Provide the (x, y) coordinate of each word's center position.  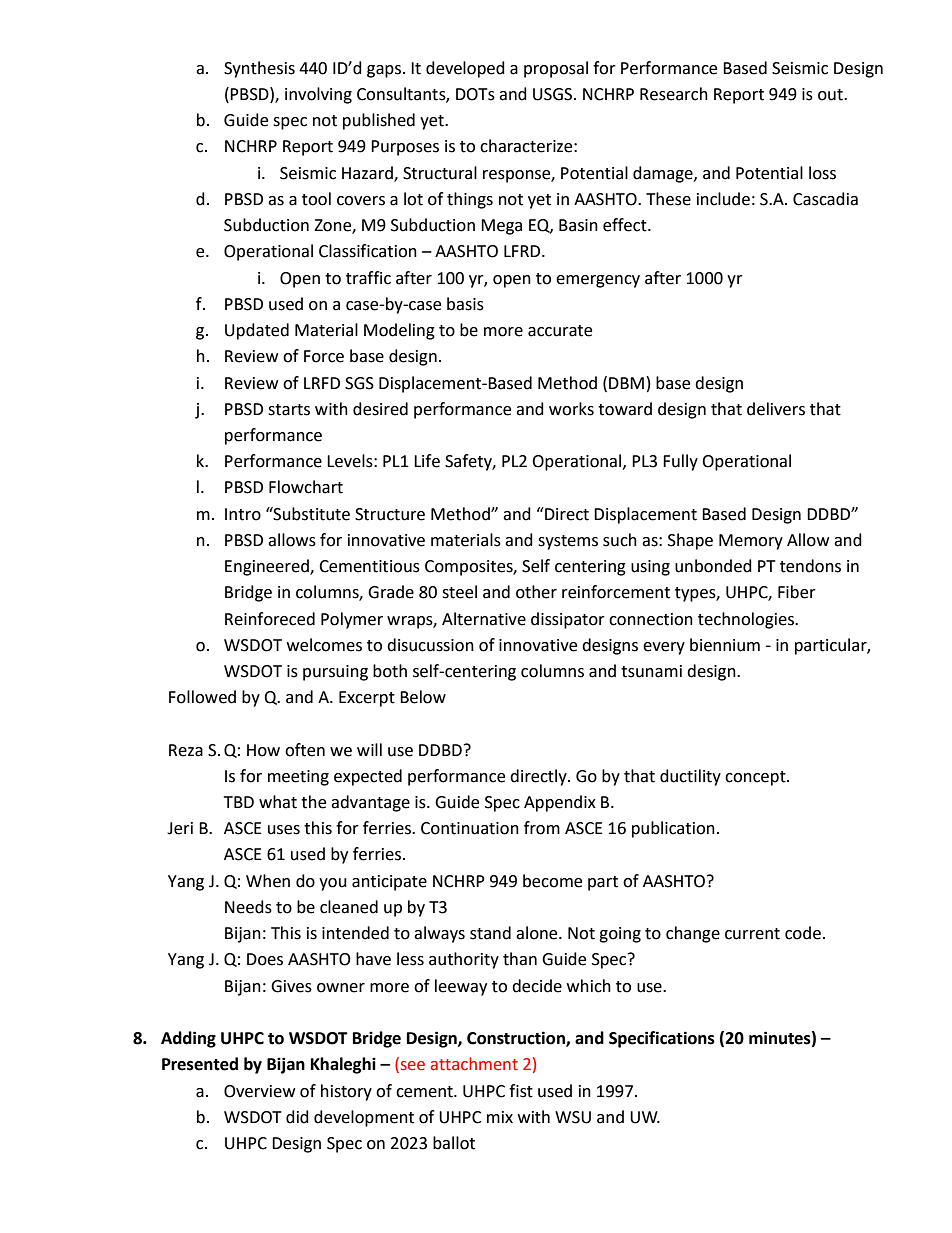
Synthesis (259, 69)
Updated (257, 331)
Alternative (484, 619)
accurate (560, 331)
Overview (259, 1091)
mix (500, 1117)
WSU (573, 1117)
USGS (554, 94)
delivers (776, 409)
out (831, 95)
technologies (747, 620)
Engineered (268, 567)
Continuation (470, 828)
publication (673, 829)
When (268, 881)
